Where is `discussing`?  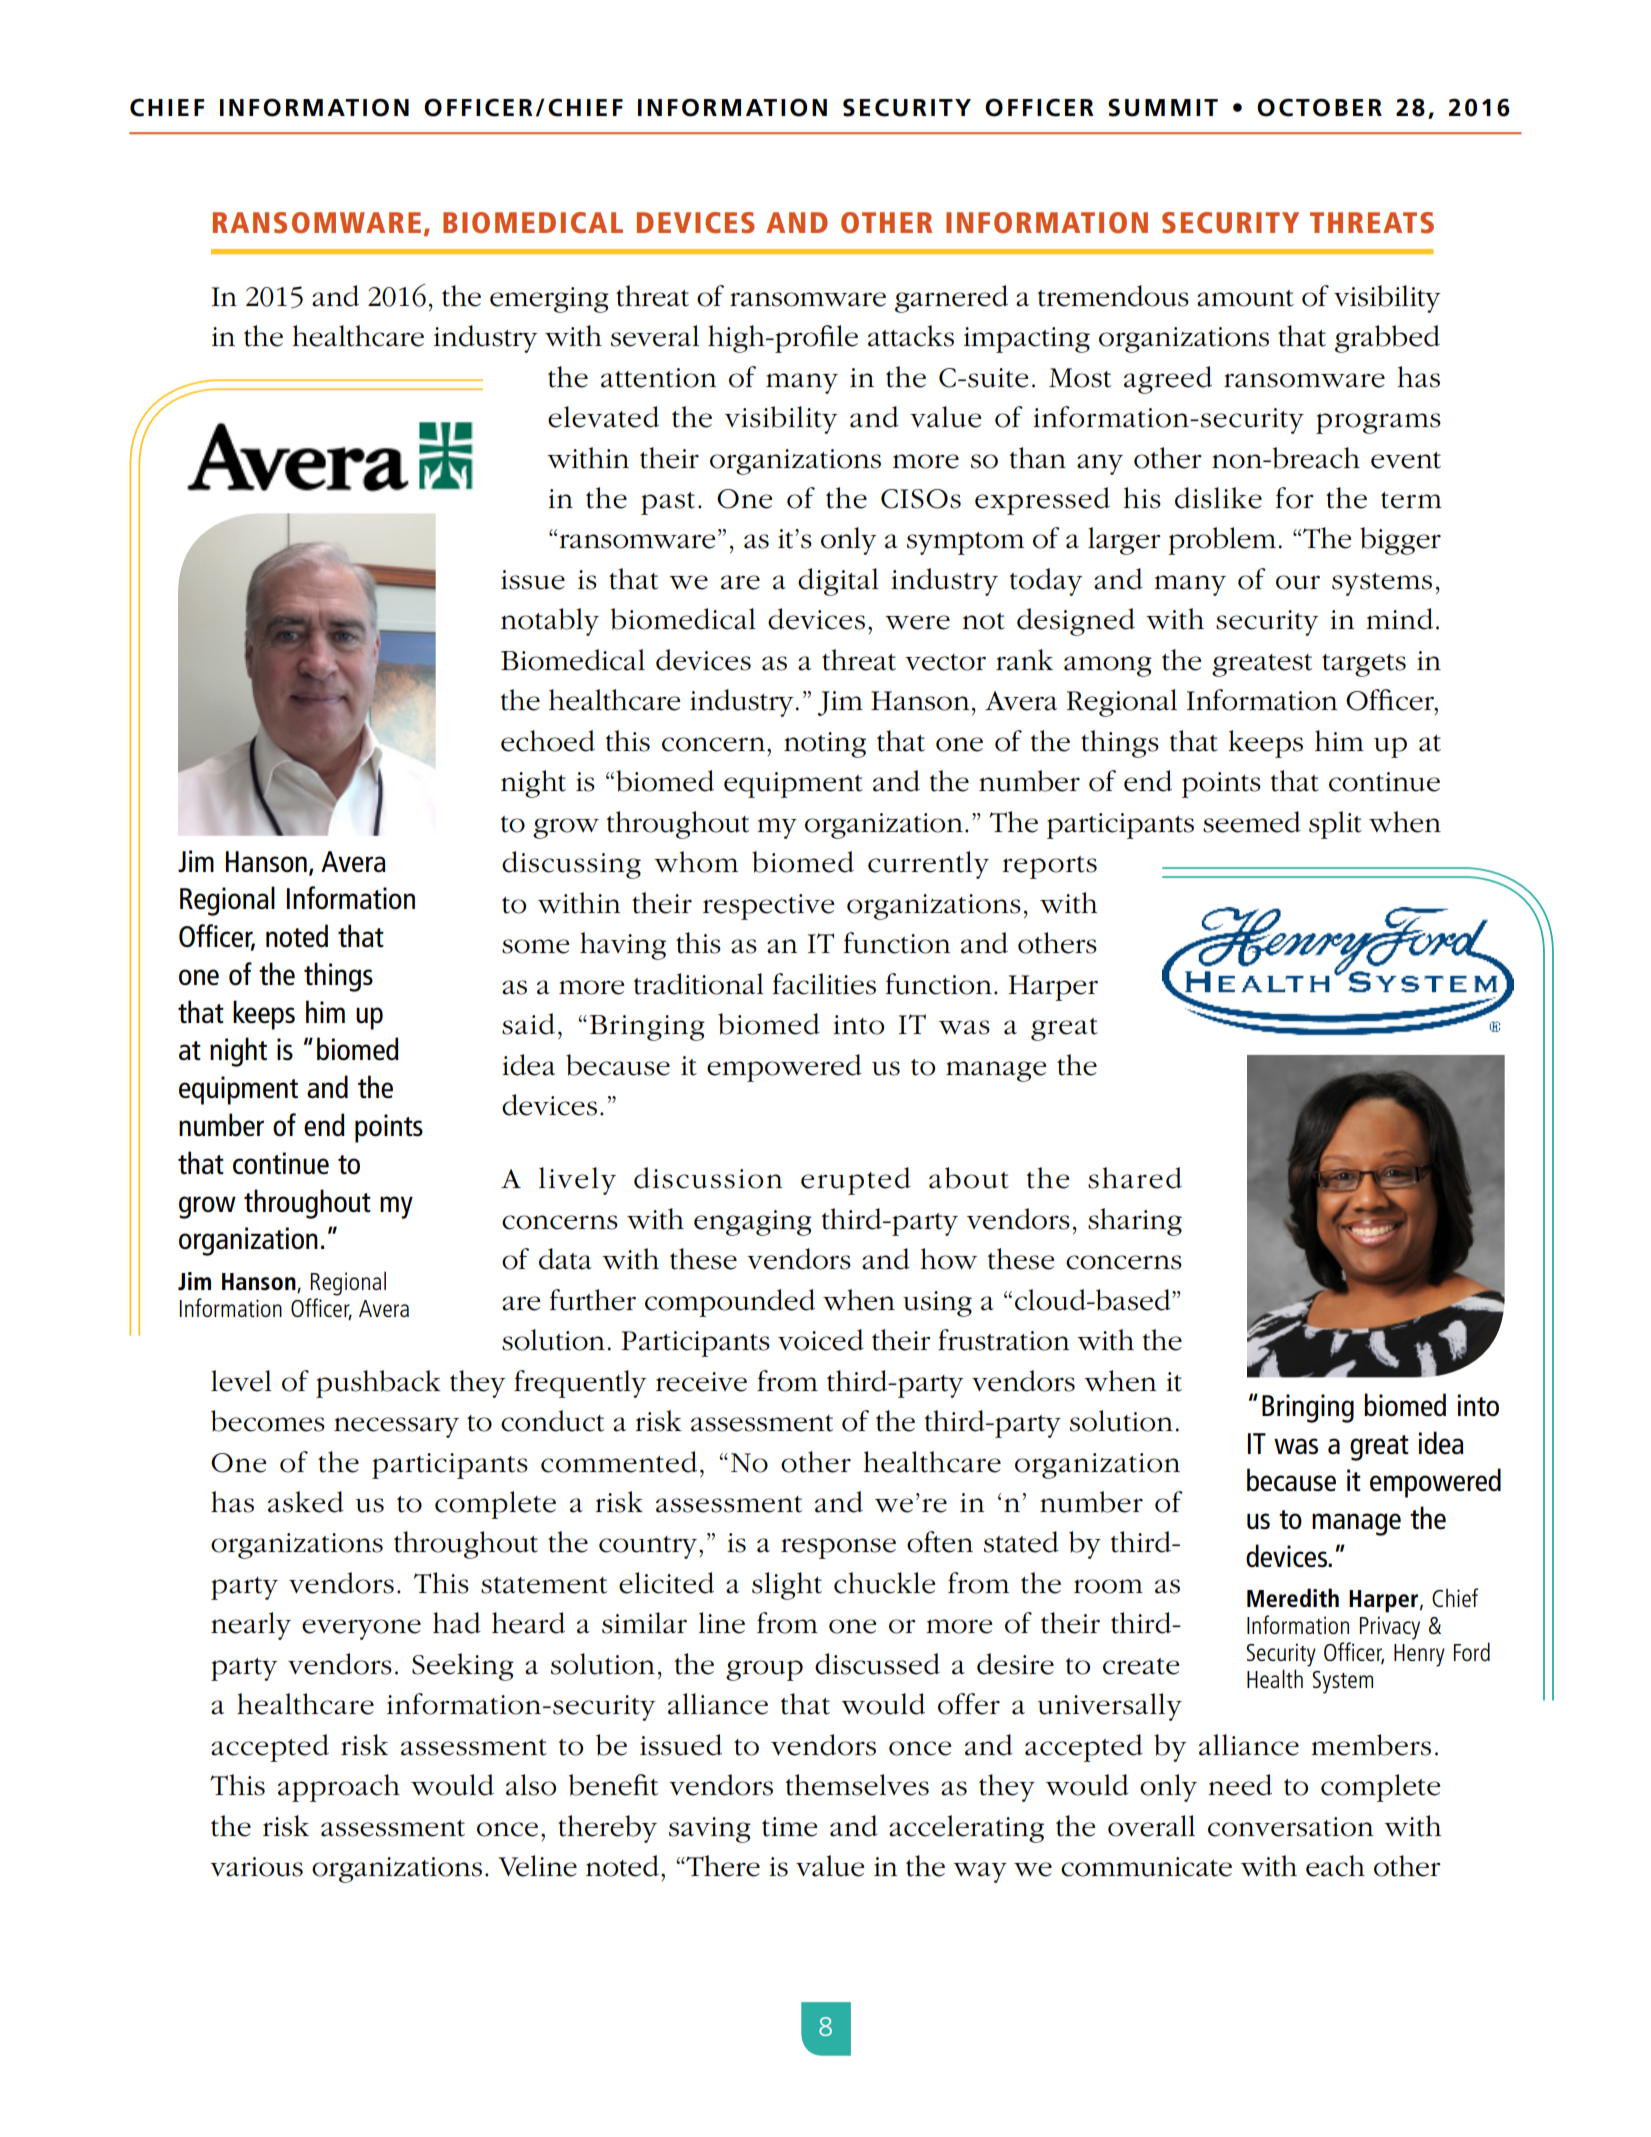
discussing is located at coordinates (571, 865).
